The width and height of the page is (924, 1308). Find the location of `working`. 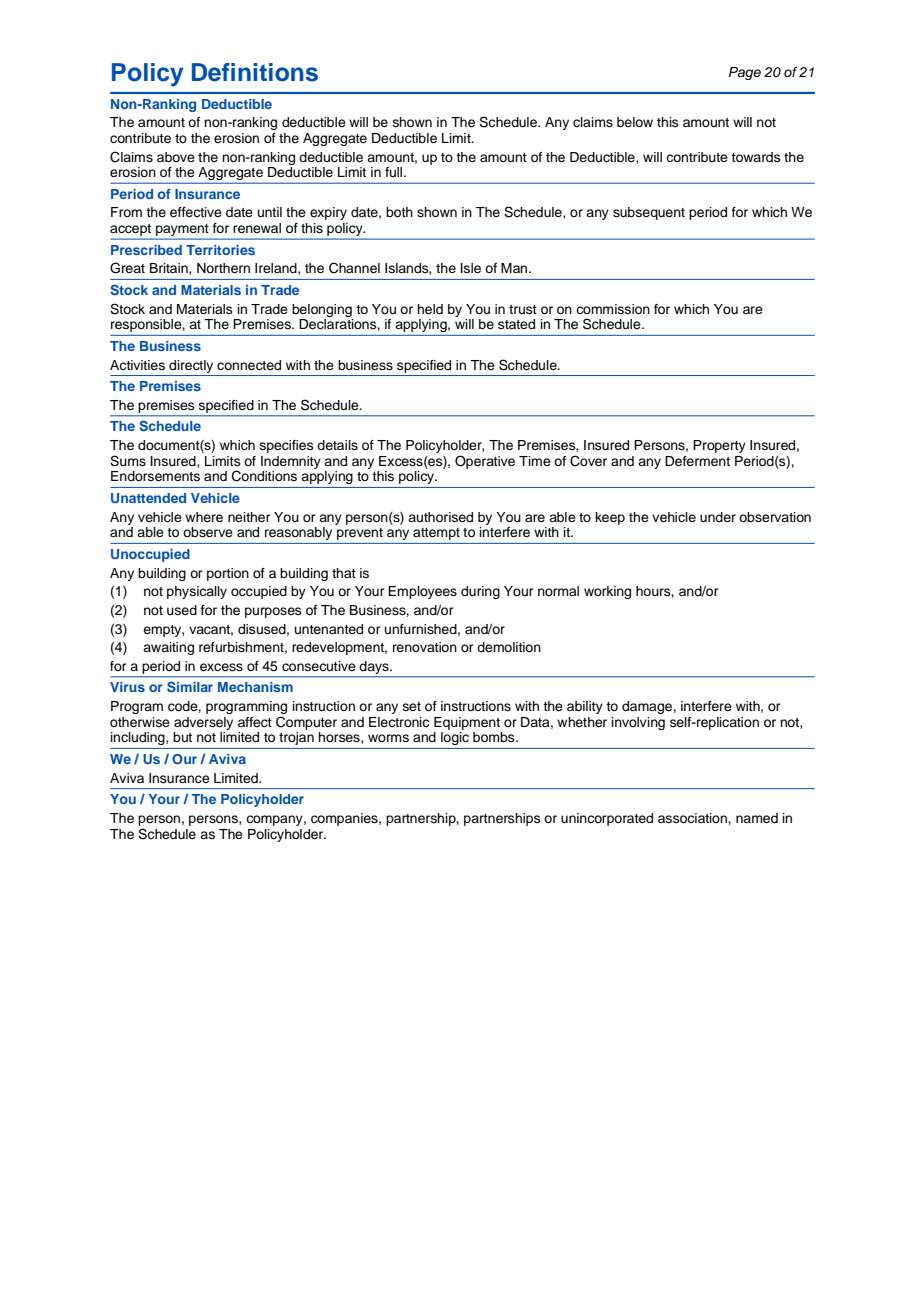

working is located at coordinates (607, 592).
